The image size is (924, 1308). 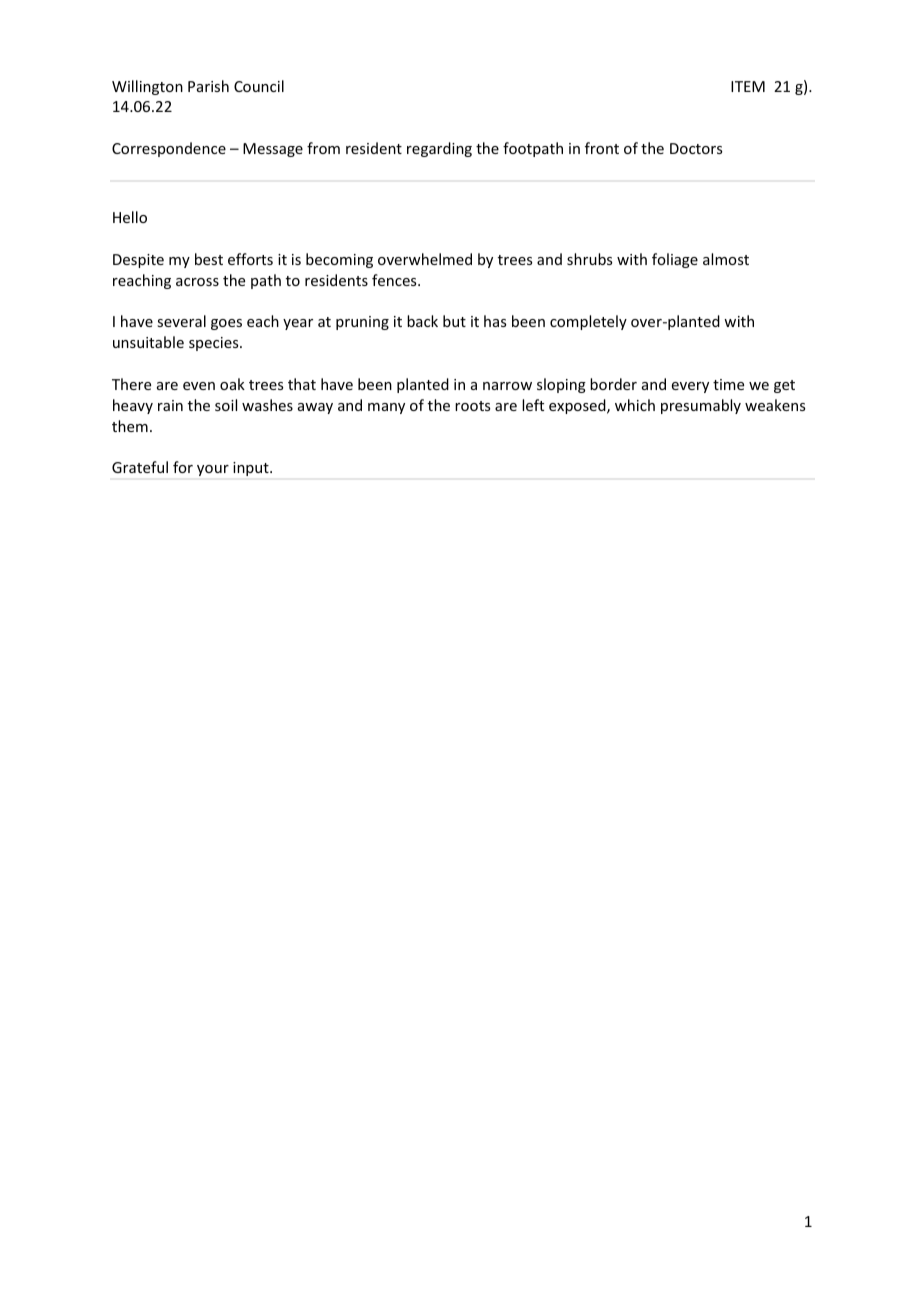 What do you see at coordinates (454, 321) in the document?
I see `but` at bounding box center [454, 321].
